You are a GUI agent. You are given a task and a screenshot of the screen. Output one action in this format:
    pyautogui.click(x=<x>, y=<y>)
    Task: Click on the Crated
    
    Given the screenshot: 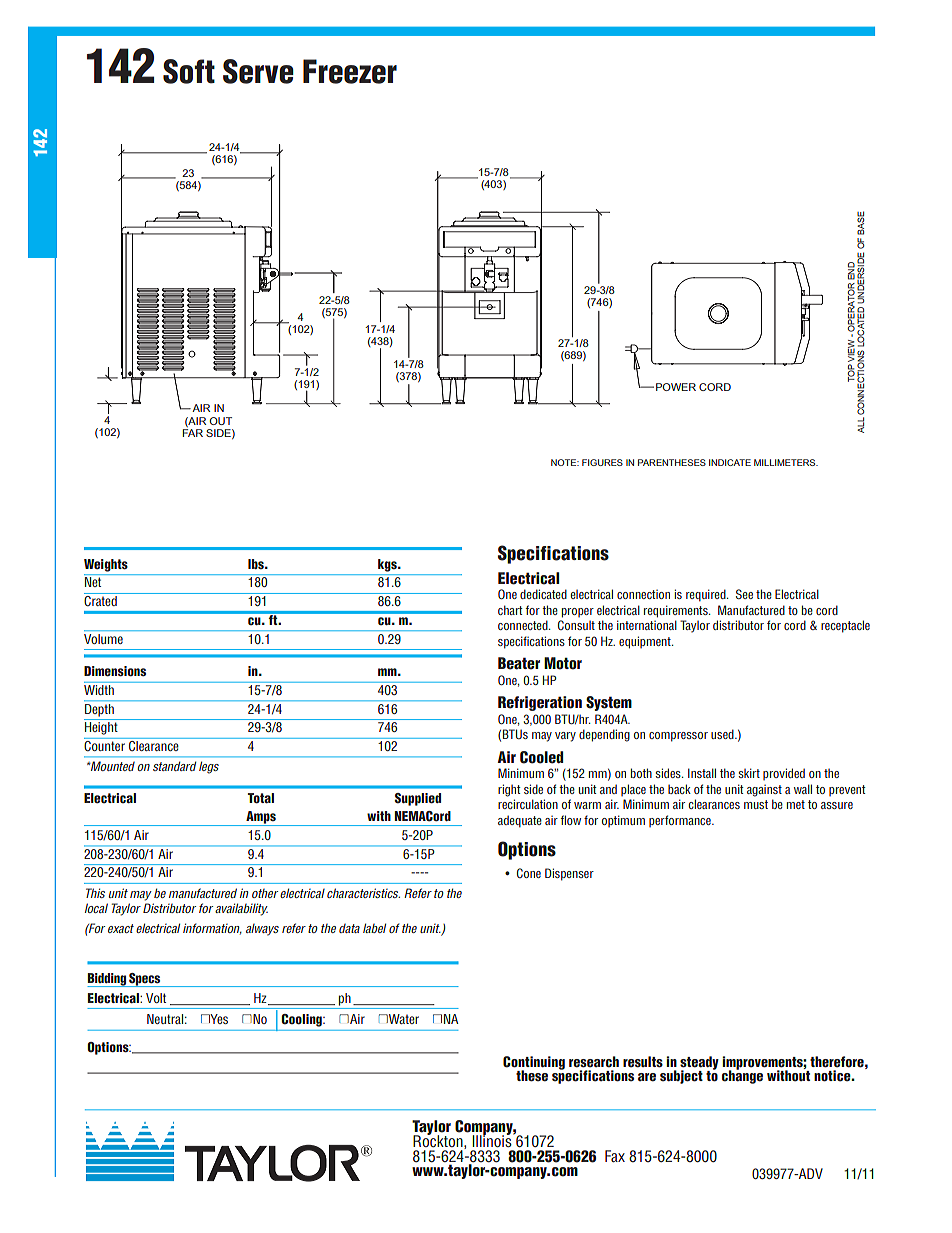 What is the action you would take?
    pyautogui.click(x=100, y=601)
